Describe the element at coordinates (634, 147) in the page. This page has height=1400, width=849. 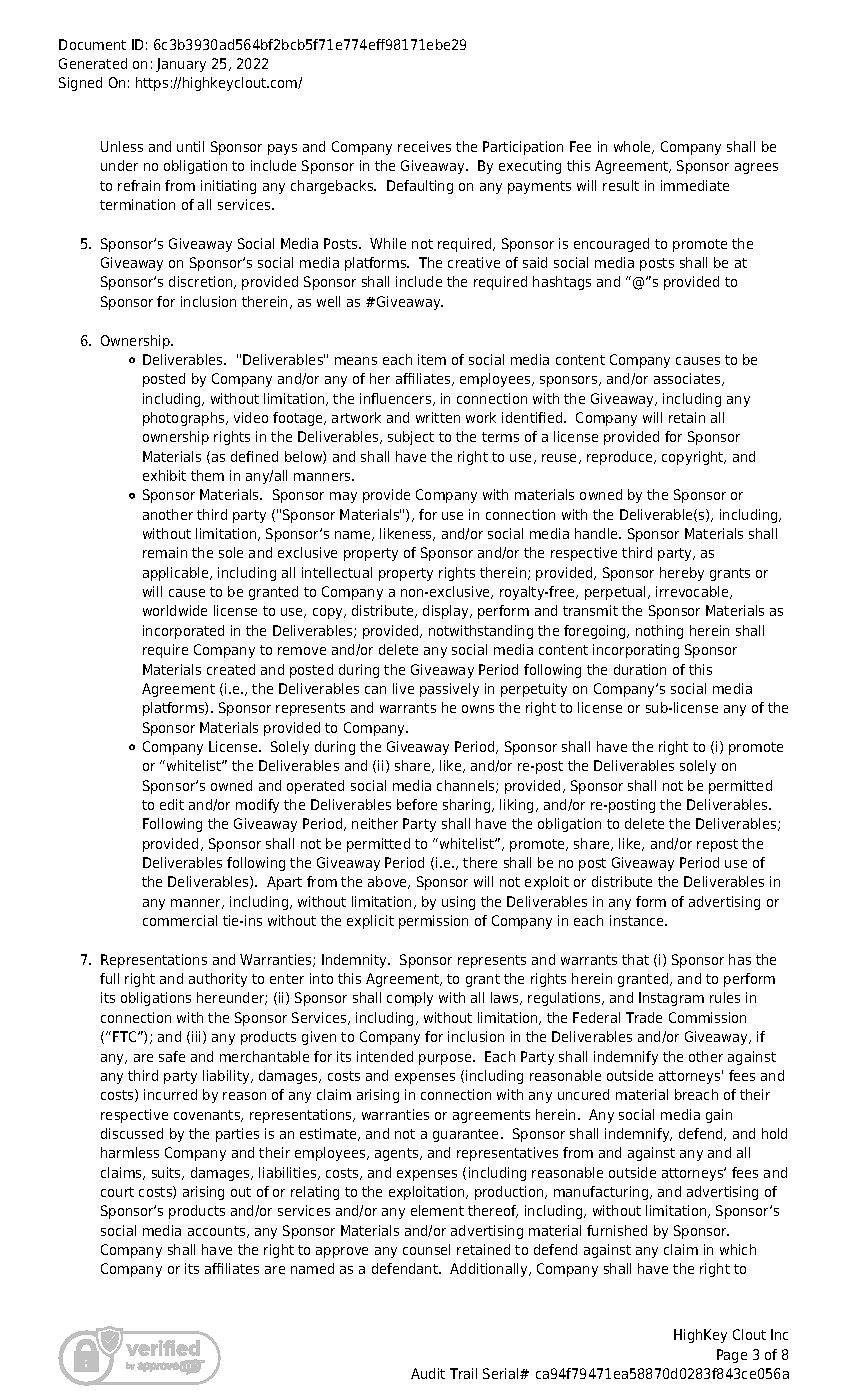
I see `whole` at that location.
